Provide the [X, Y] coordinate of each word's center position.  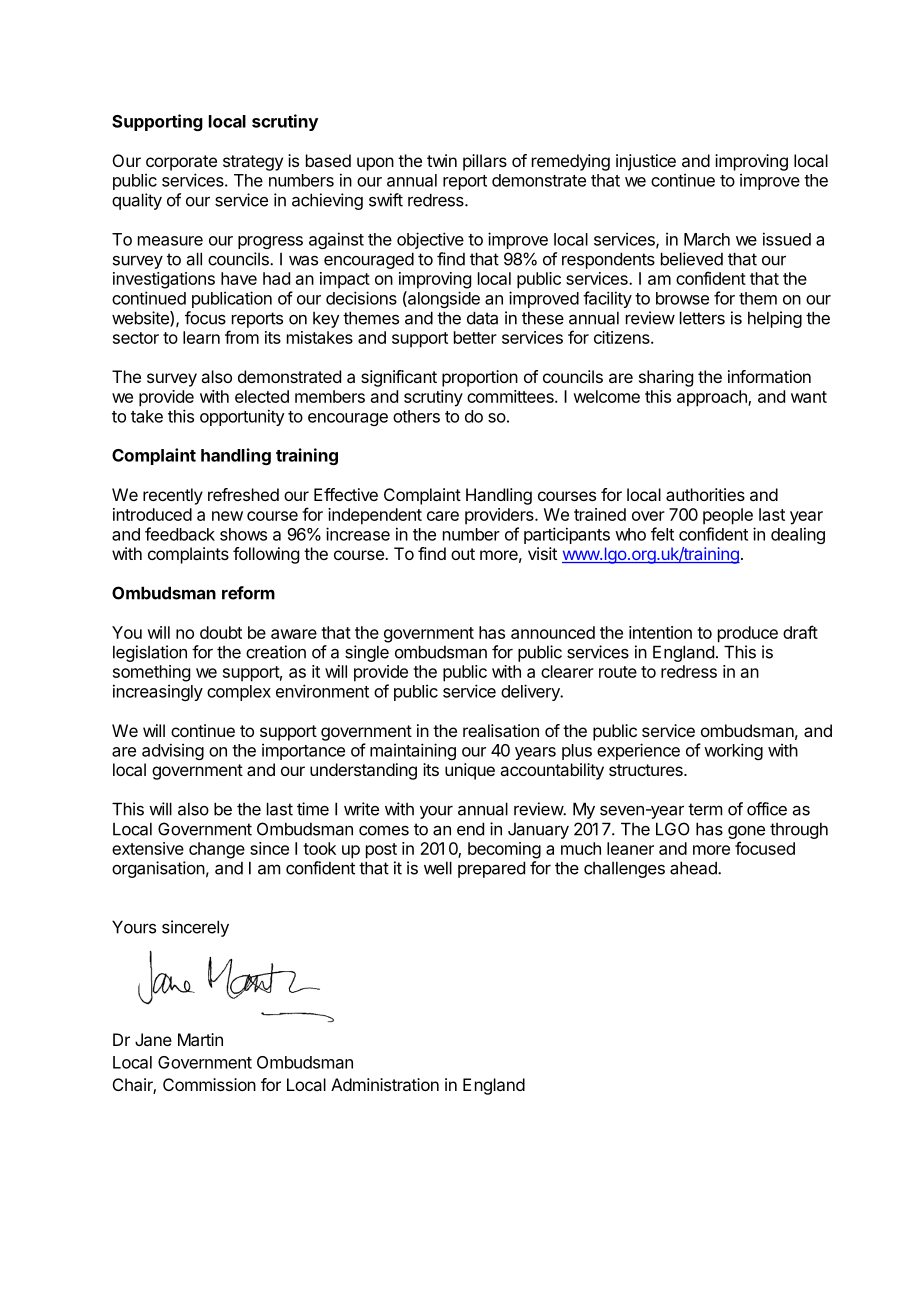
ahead [694, 868]
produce [748, 634]
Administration [385, 1084]
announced [553, 632]
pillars [485, 162]
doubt [221, 632]
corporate [181, 163]
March [707, 239]
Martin [200, 1039]
